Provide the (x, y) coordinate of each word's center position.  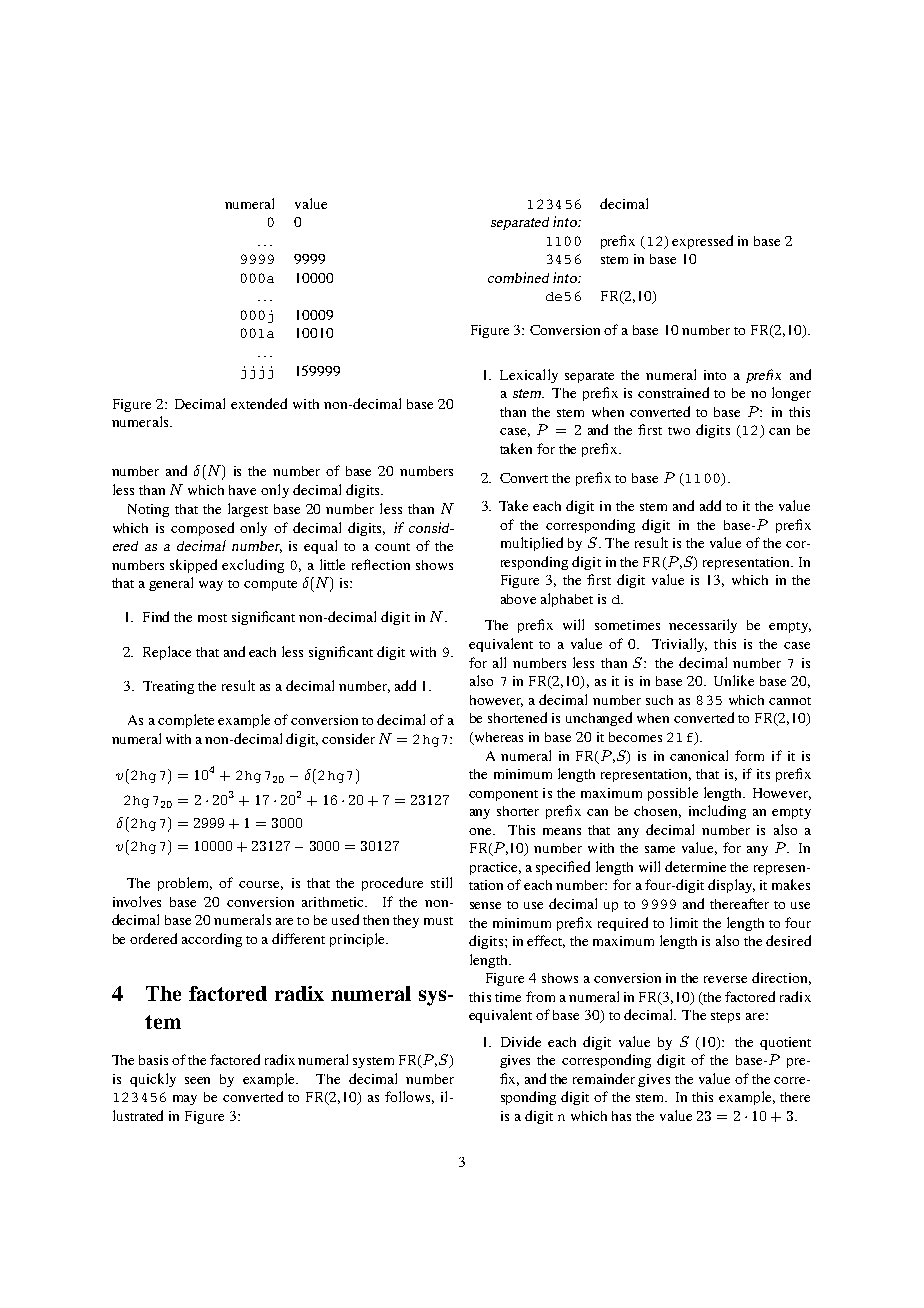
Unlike (734, 680)
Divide (521, 1041)
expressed (702, 242)
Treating (168, 687)
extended (259, 403)
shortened (517, 717)
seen (197, 1080)
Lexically (529, 376)
